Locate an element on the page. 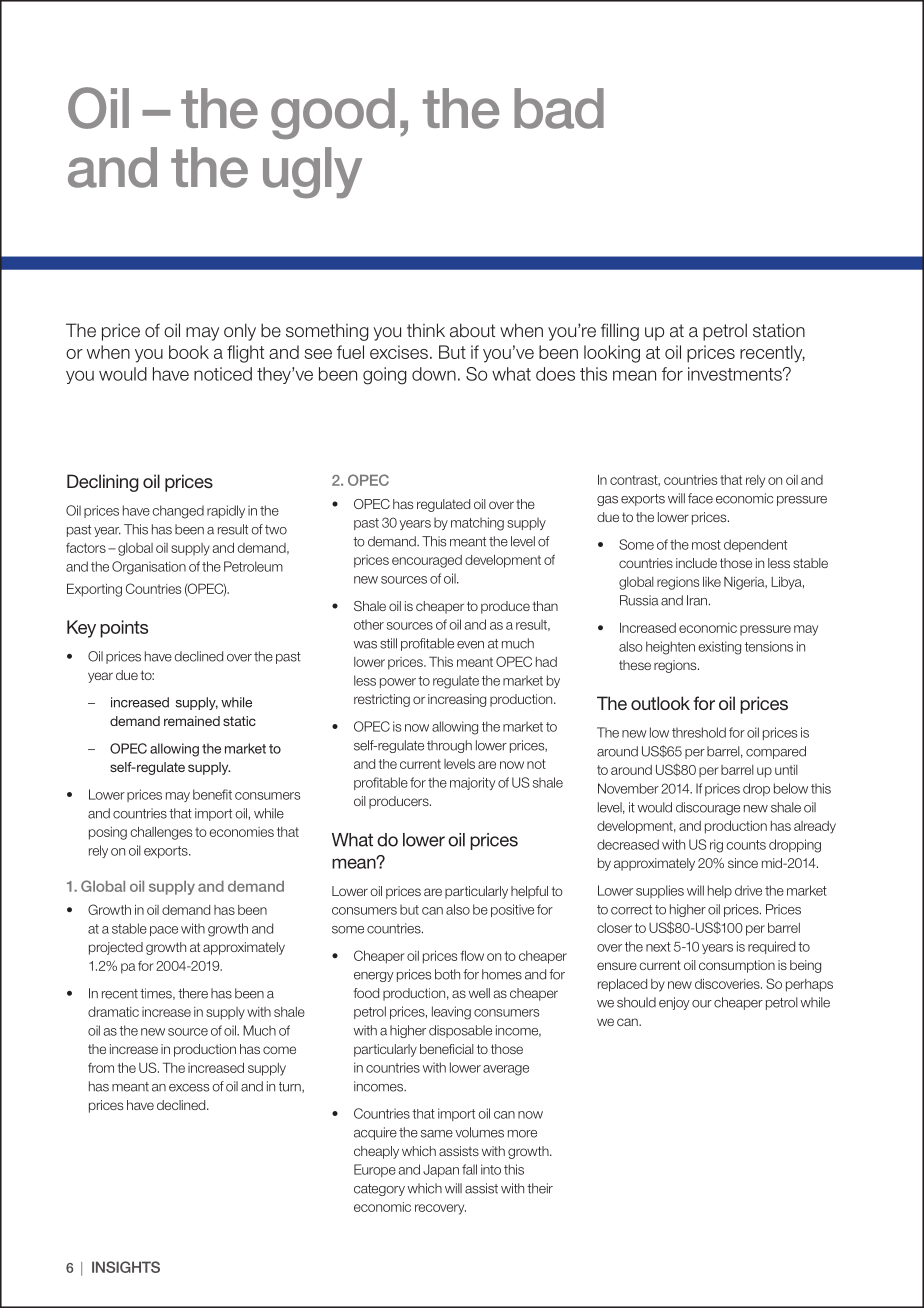 The height and width of the document is (1308, 924). both is located at coordinates (447, 974).
